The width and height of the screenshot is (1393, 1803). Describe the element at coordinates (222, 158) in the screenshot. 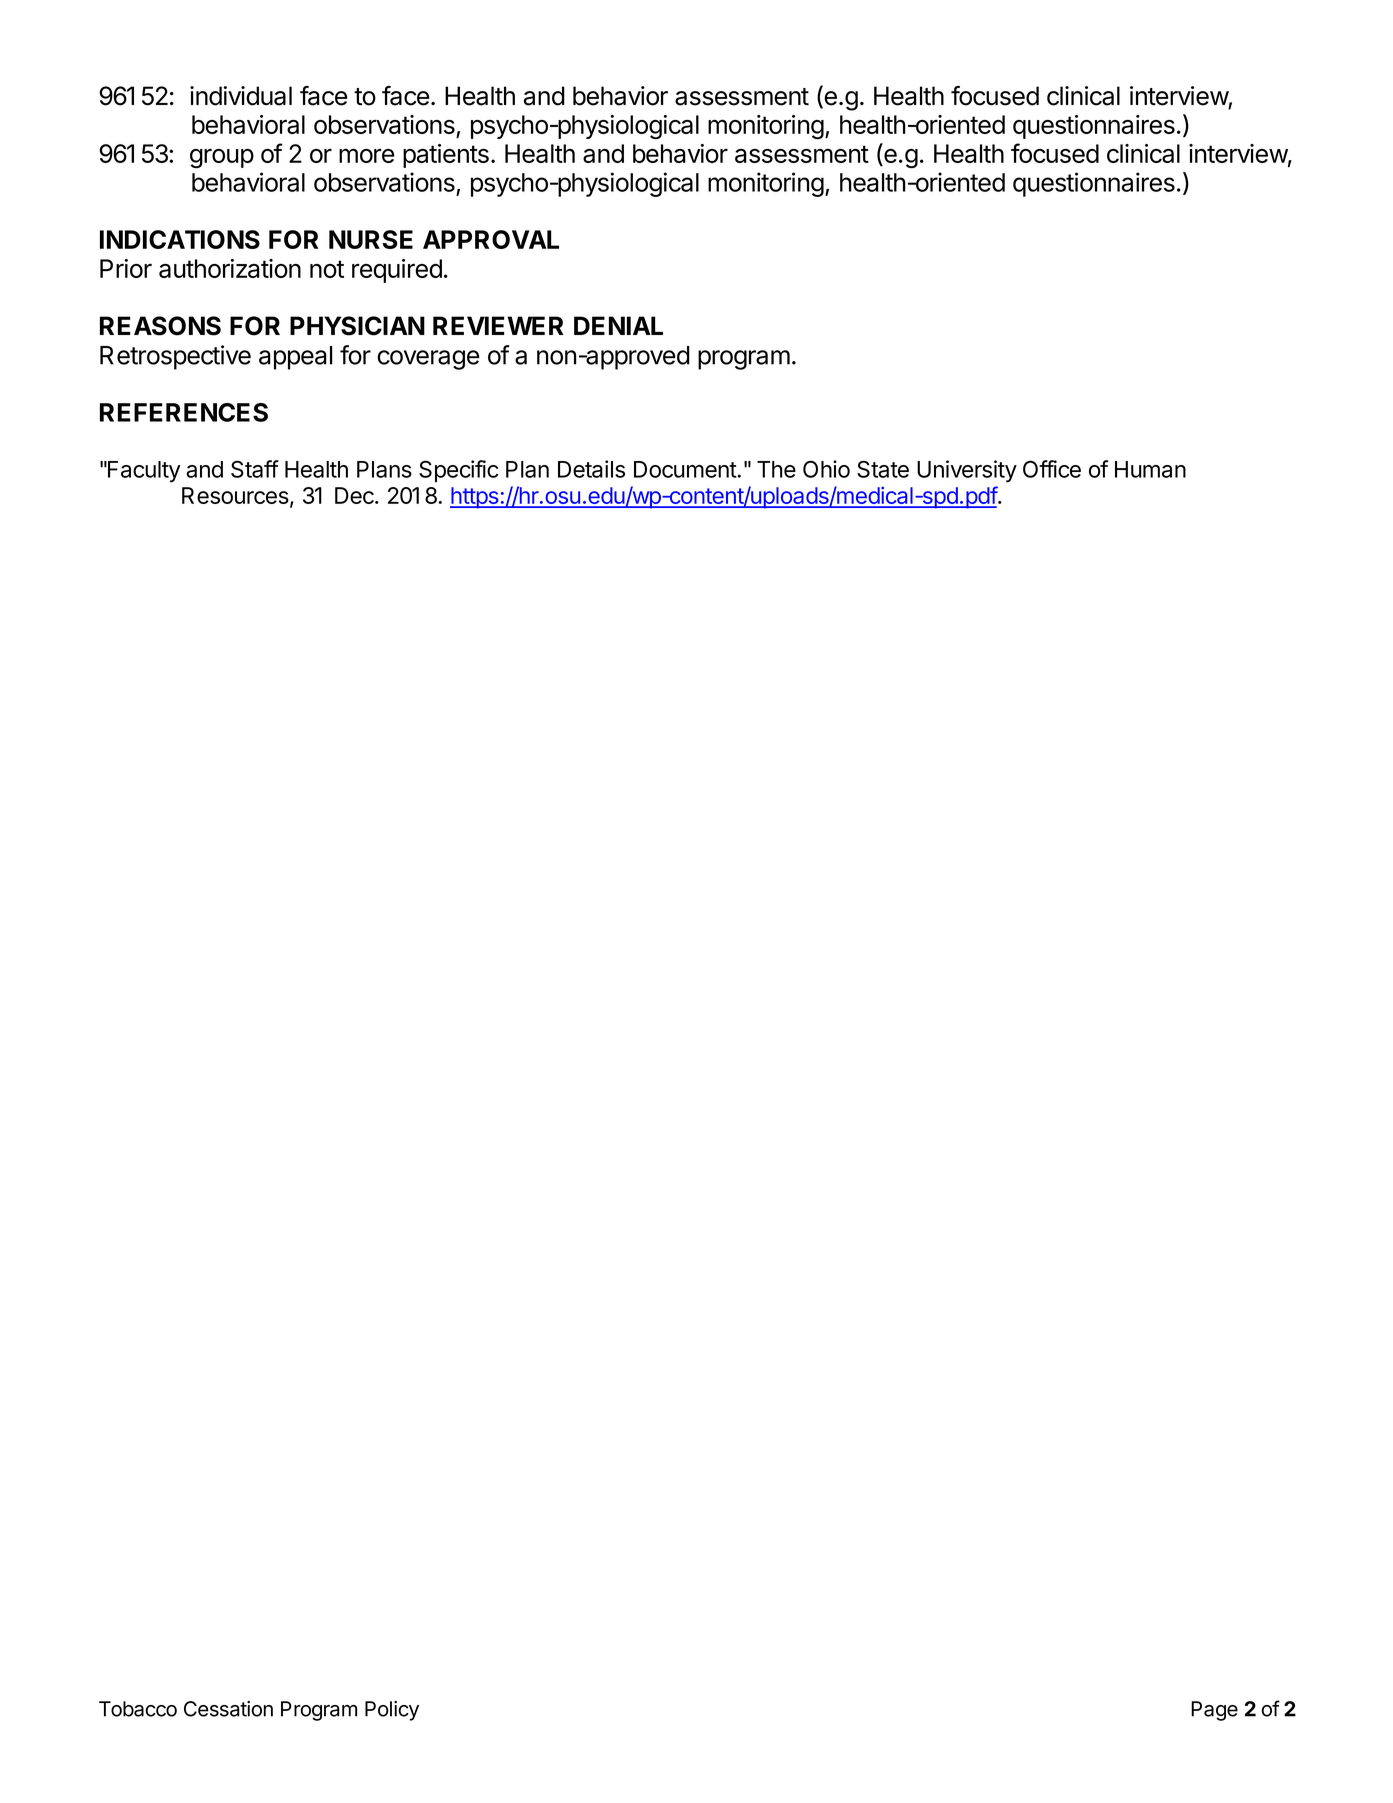

I see `group` at that location.
